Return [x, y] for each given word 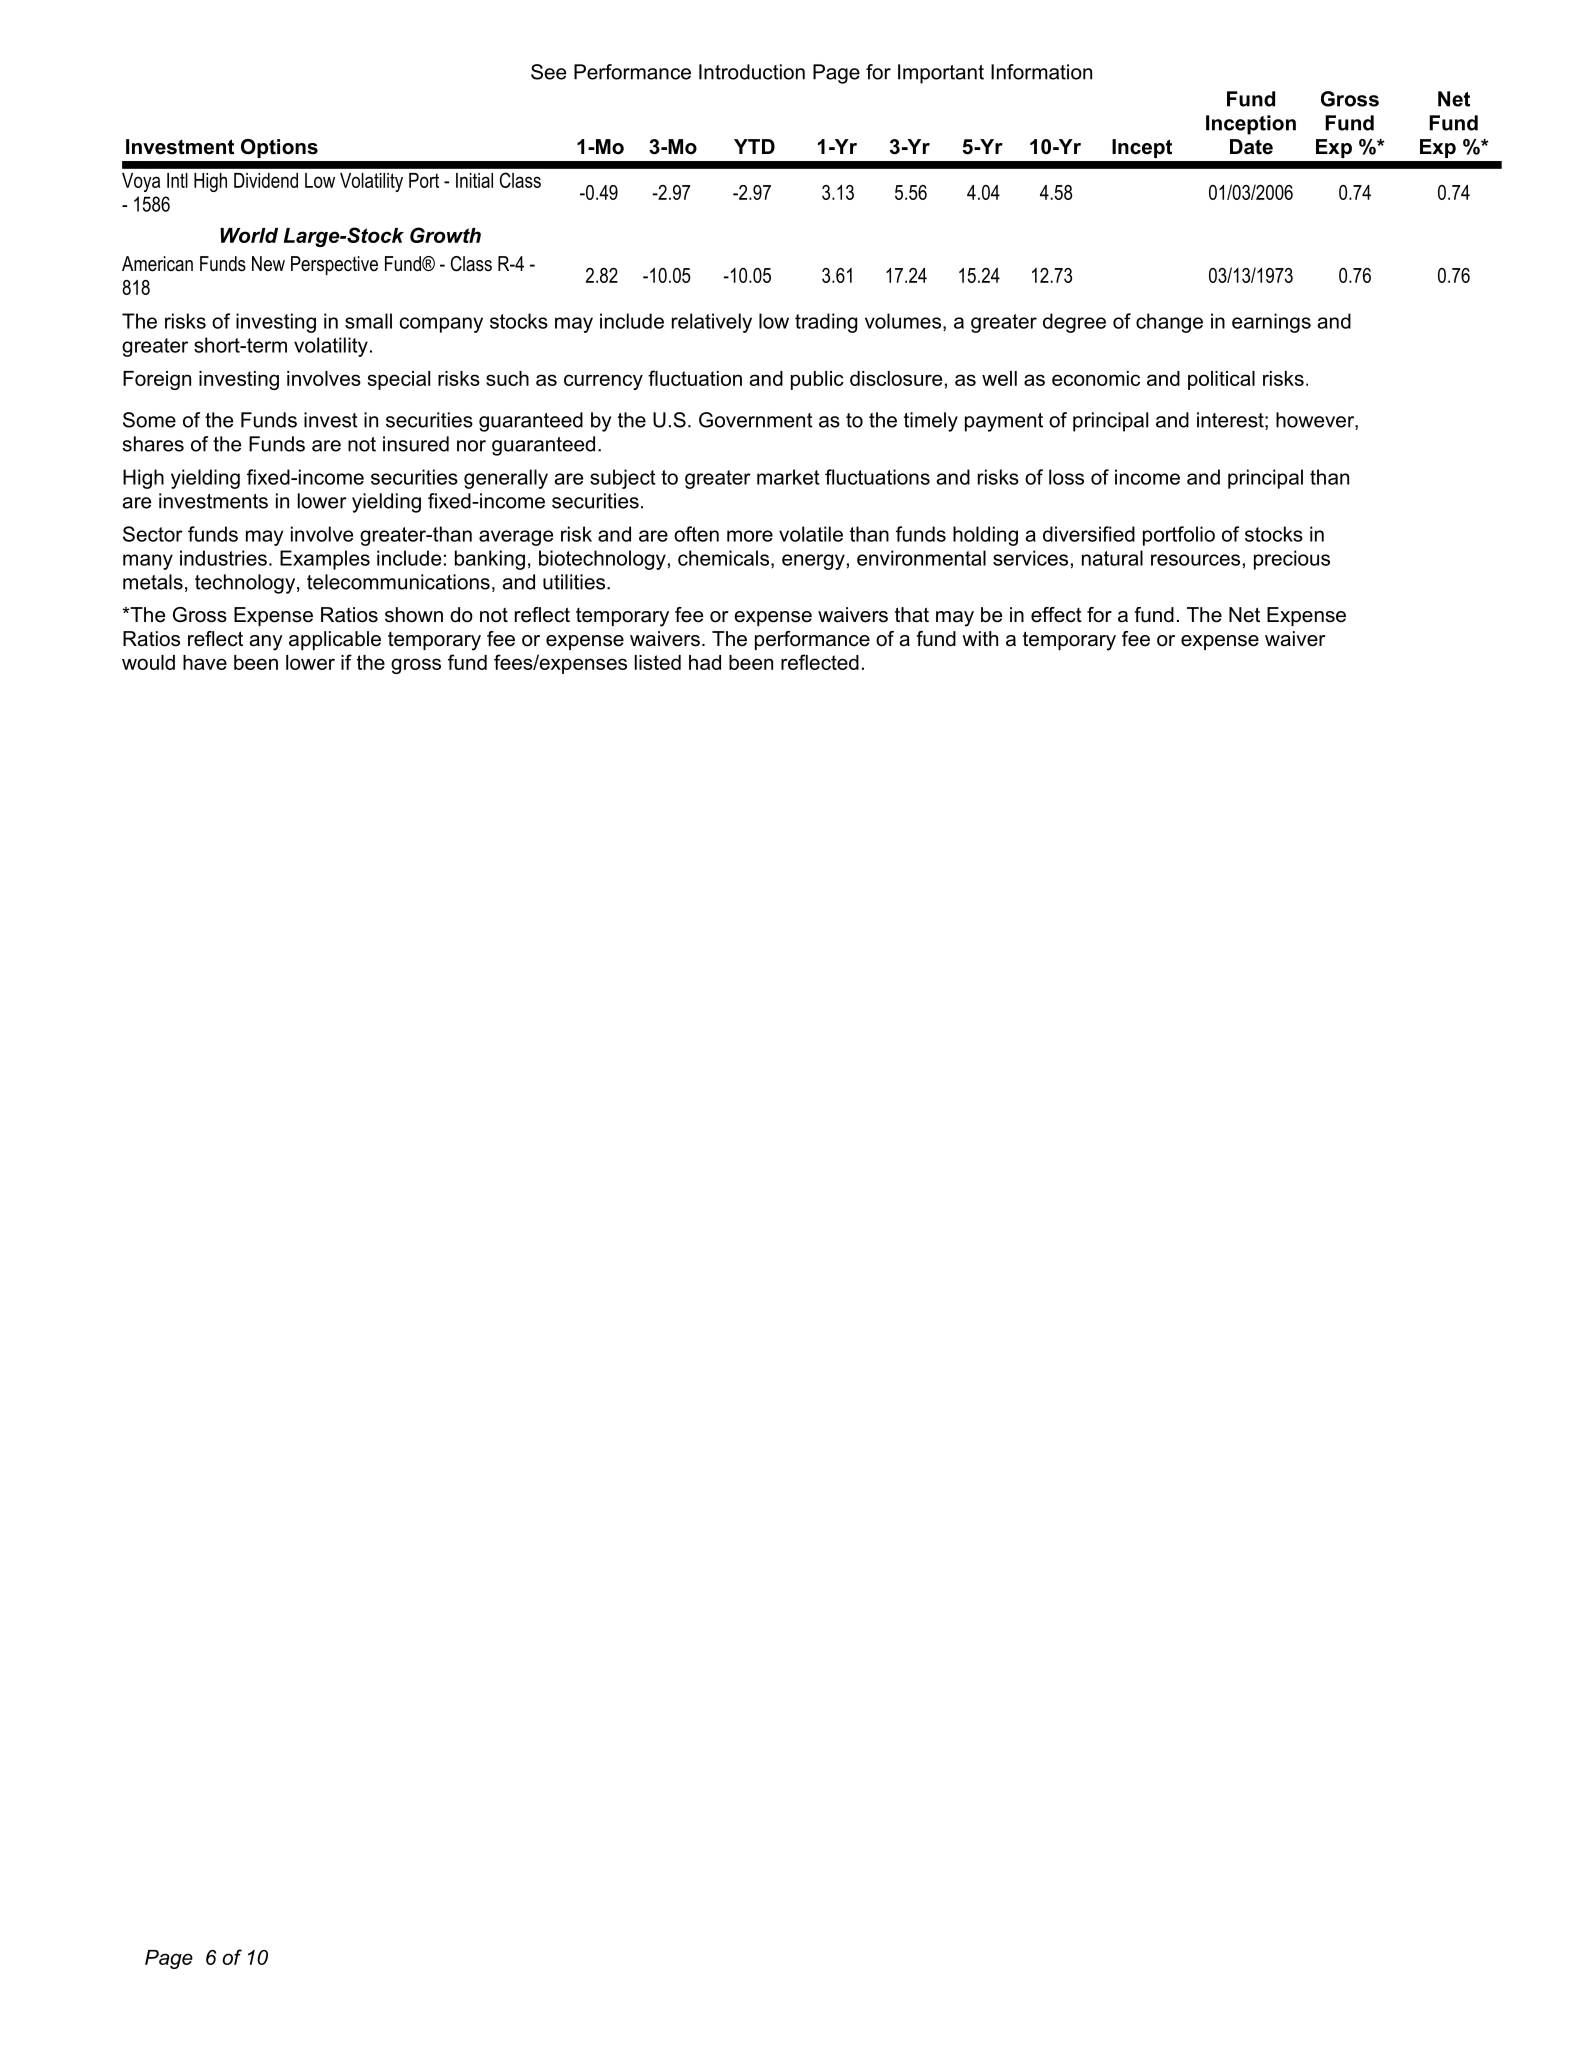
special [399, 380]
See [548, 72]
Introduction [752, 72]
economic [1096, 378]
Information [1041, 72]
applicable [335, 640]
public [817, 380]
